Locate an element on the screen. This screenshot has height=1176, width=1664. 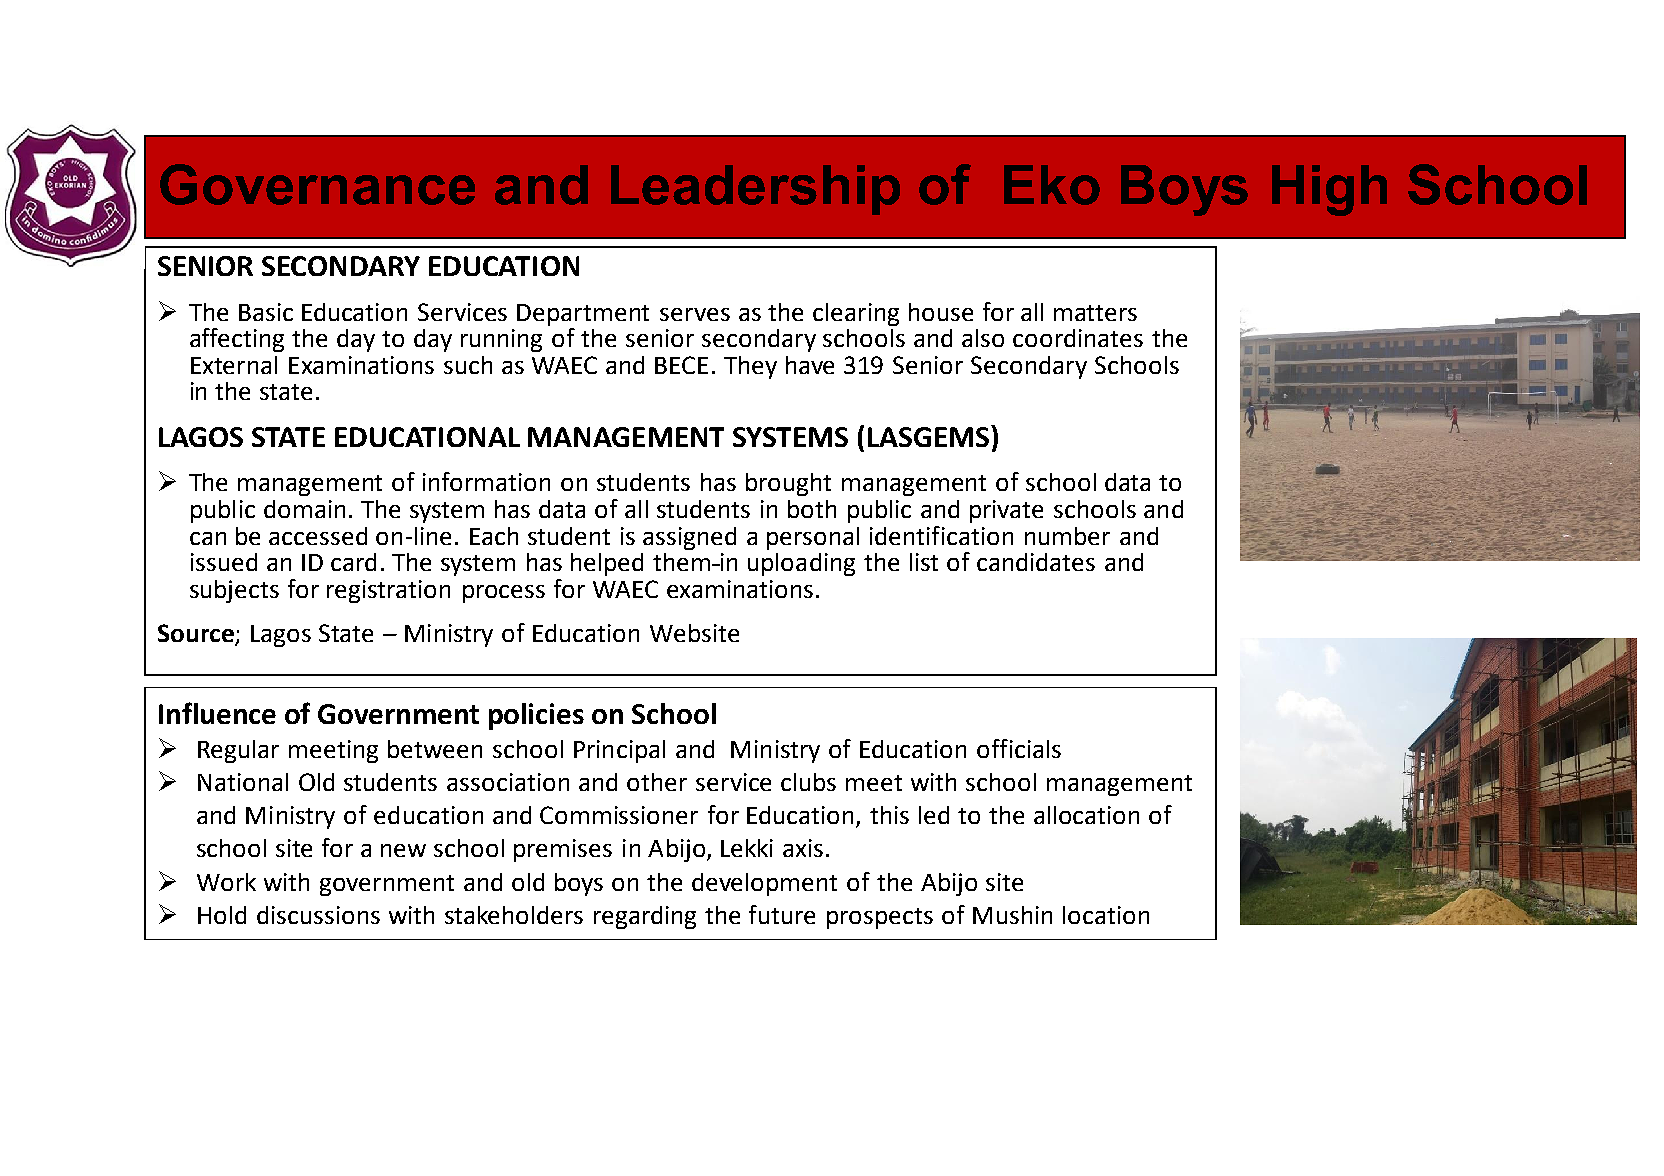
Influence is located at coordinates (217, 713).
